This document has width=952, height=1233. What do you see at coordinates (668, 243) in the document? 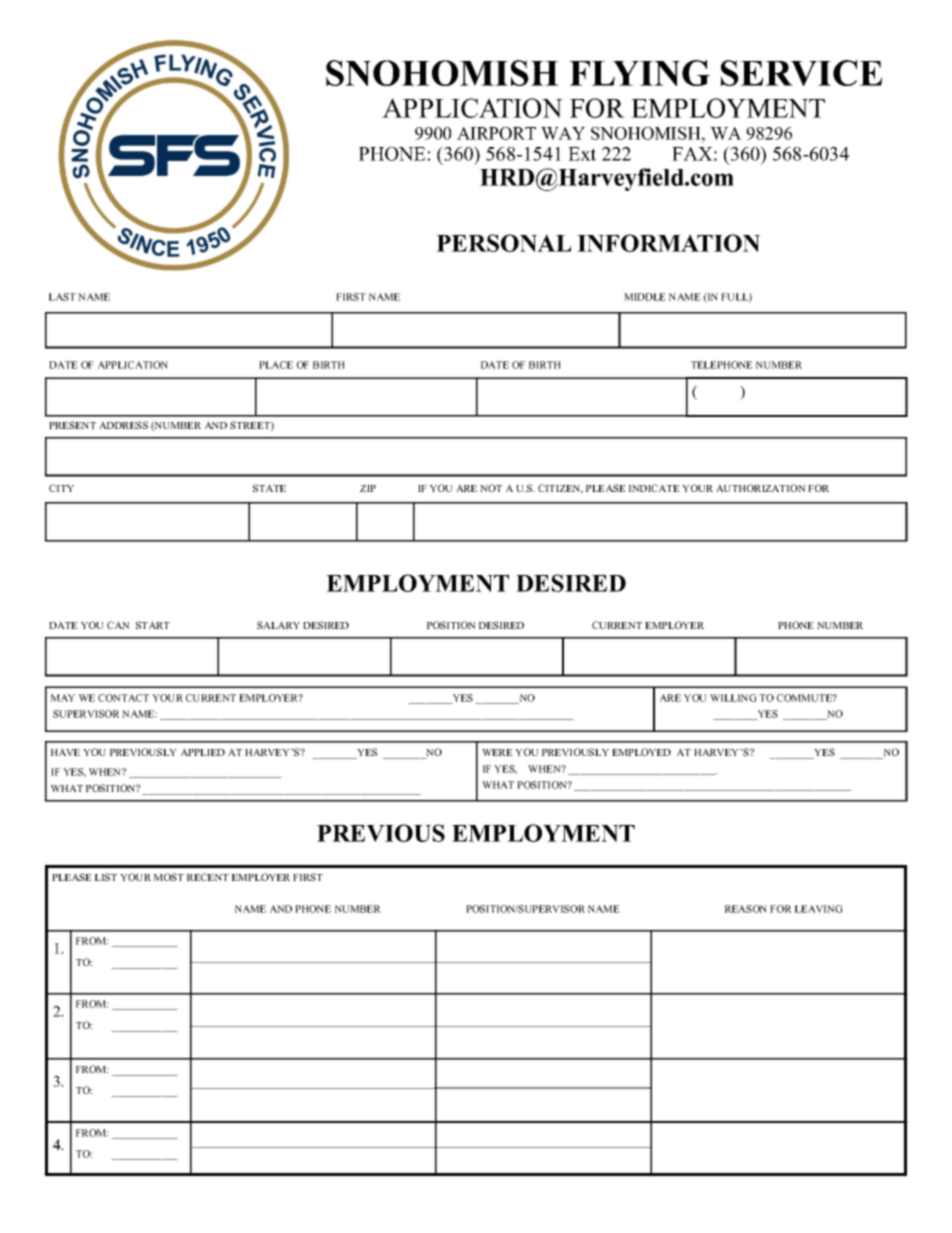
I see `INFORMATION` at bounding box center [668, 243].
